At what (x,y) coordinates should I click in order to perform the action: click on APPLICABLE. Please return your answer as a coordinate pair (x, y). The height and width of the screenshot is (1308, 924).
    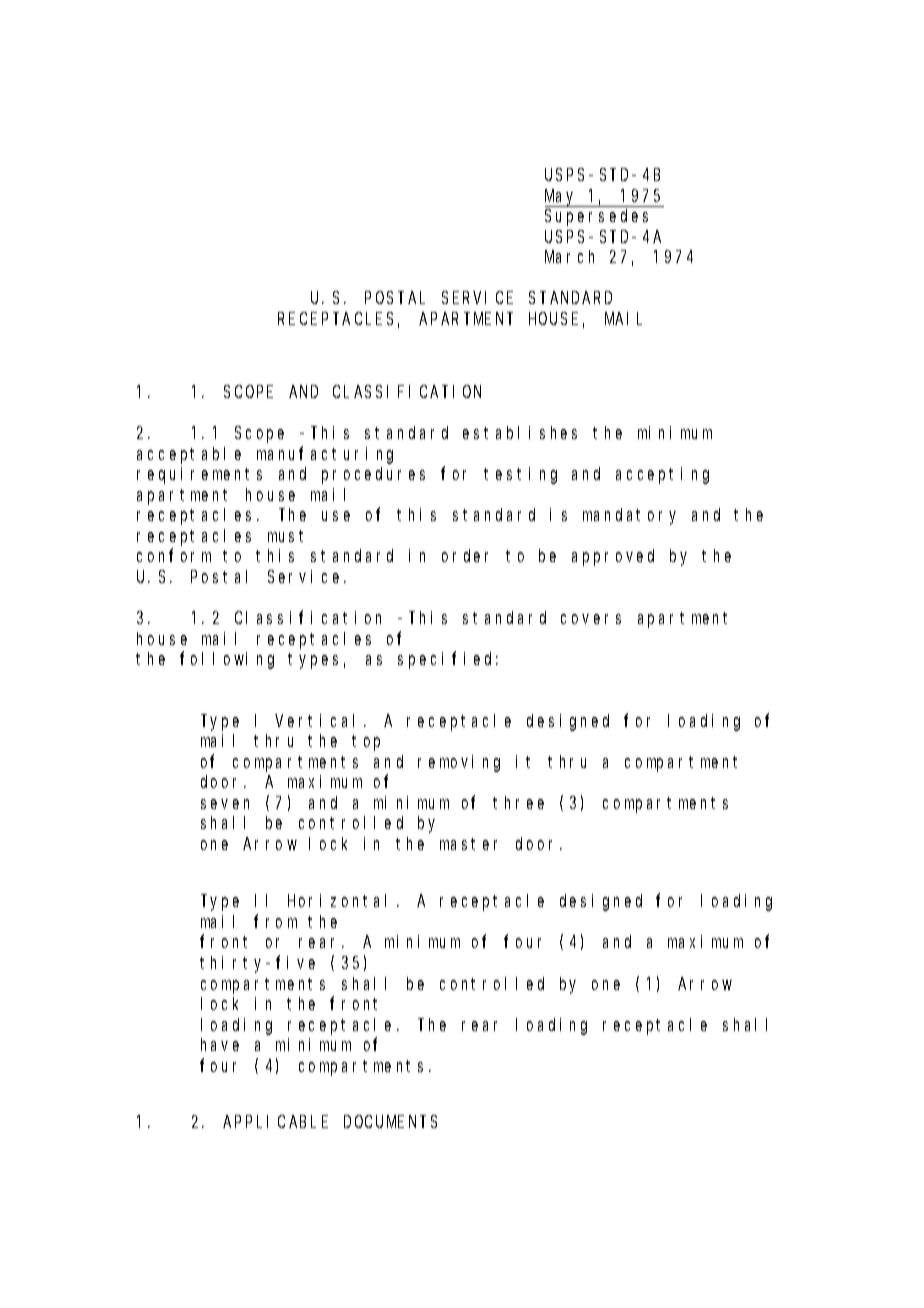
    Looking at the image, I should click on (275, 1122).
